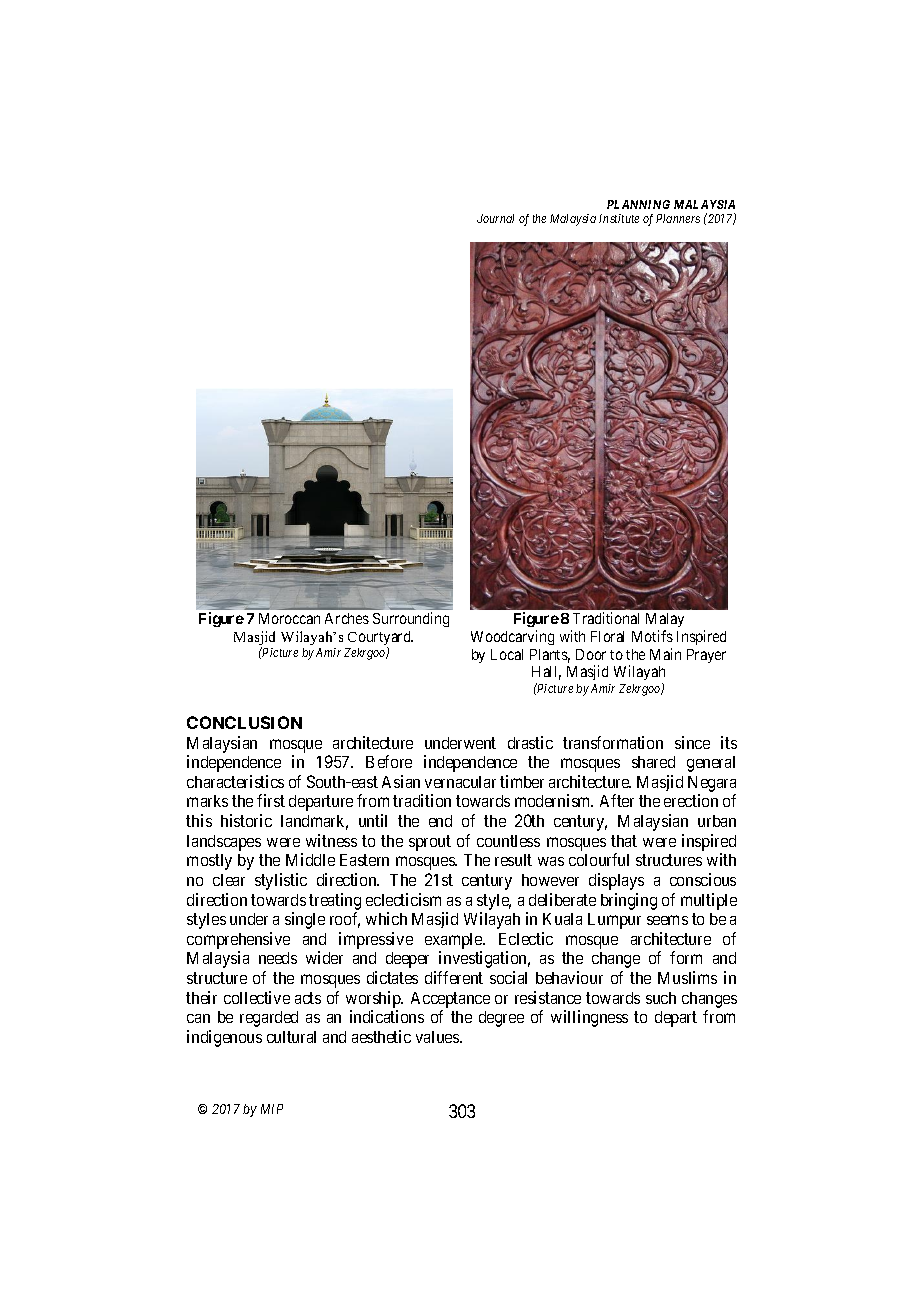 This image has width=924, height=1307. I want to click on Motifs, so click(652, 636).
